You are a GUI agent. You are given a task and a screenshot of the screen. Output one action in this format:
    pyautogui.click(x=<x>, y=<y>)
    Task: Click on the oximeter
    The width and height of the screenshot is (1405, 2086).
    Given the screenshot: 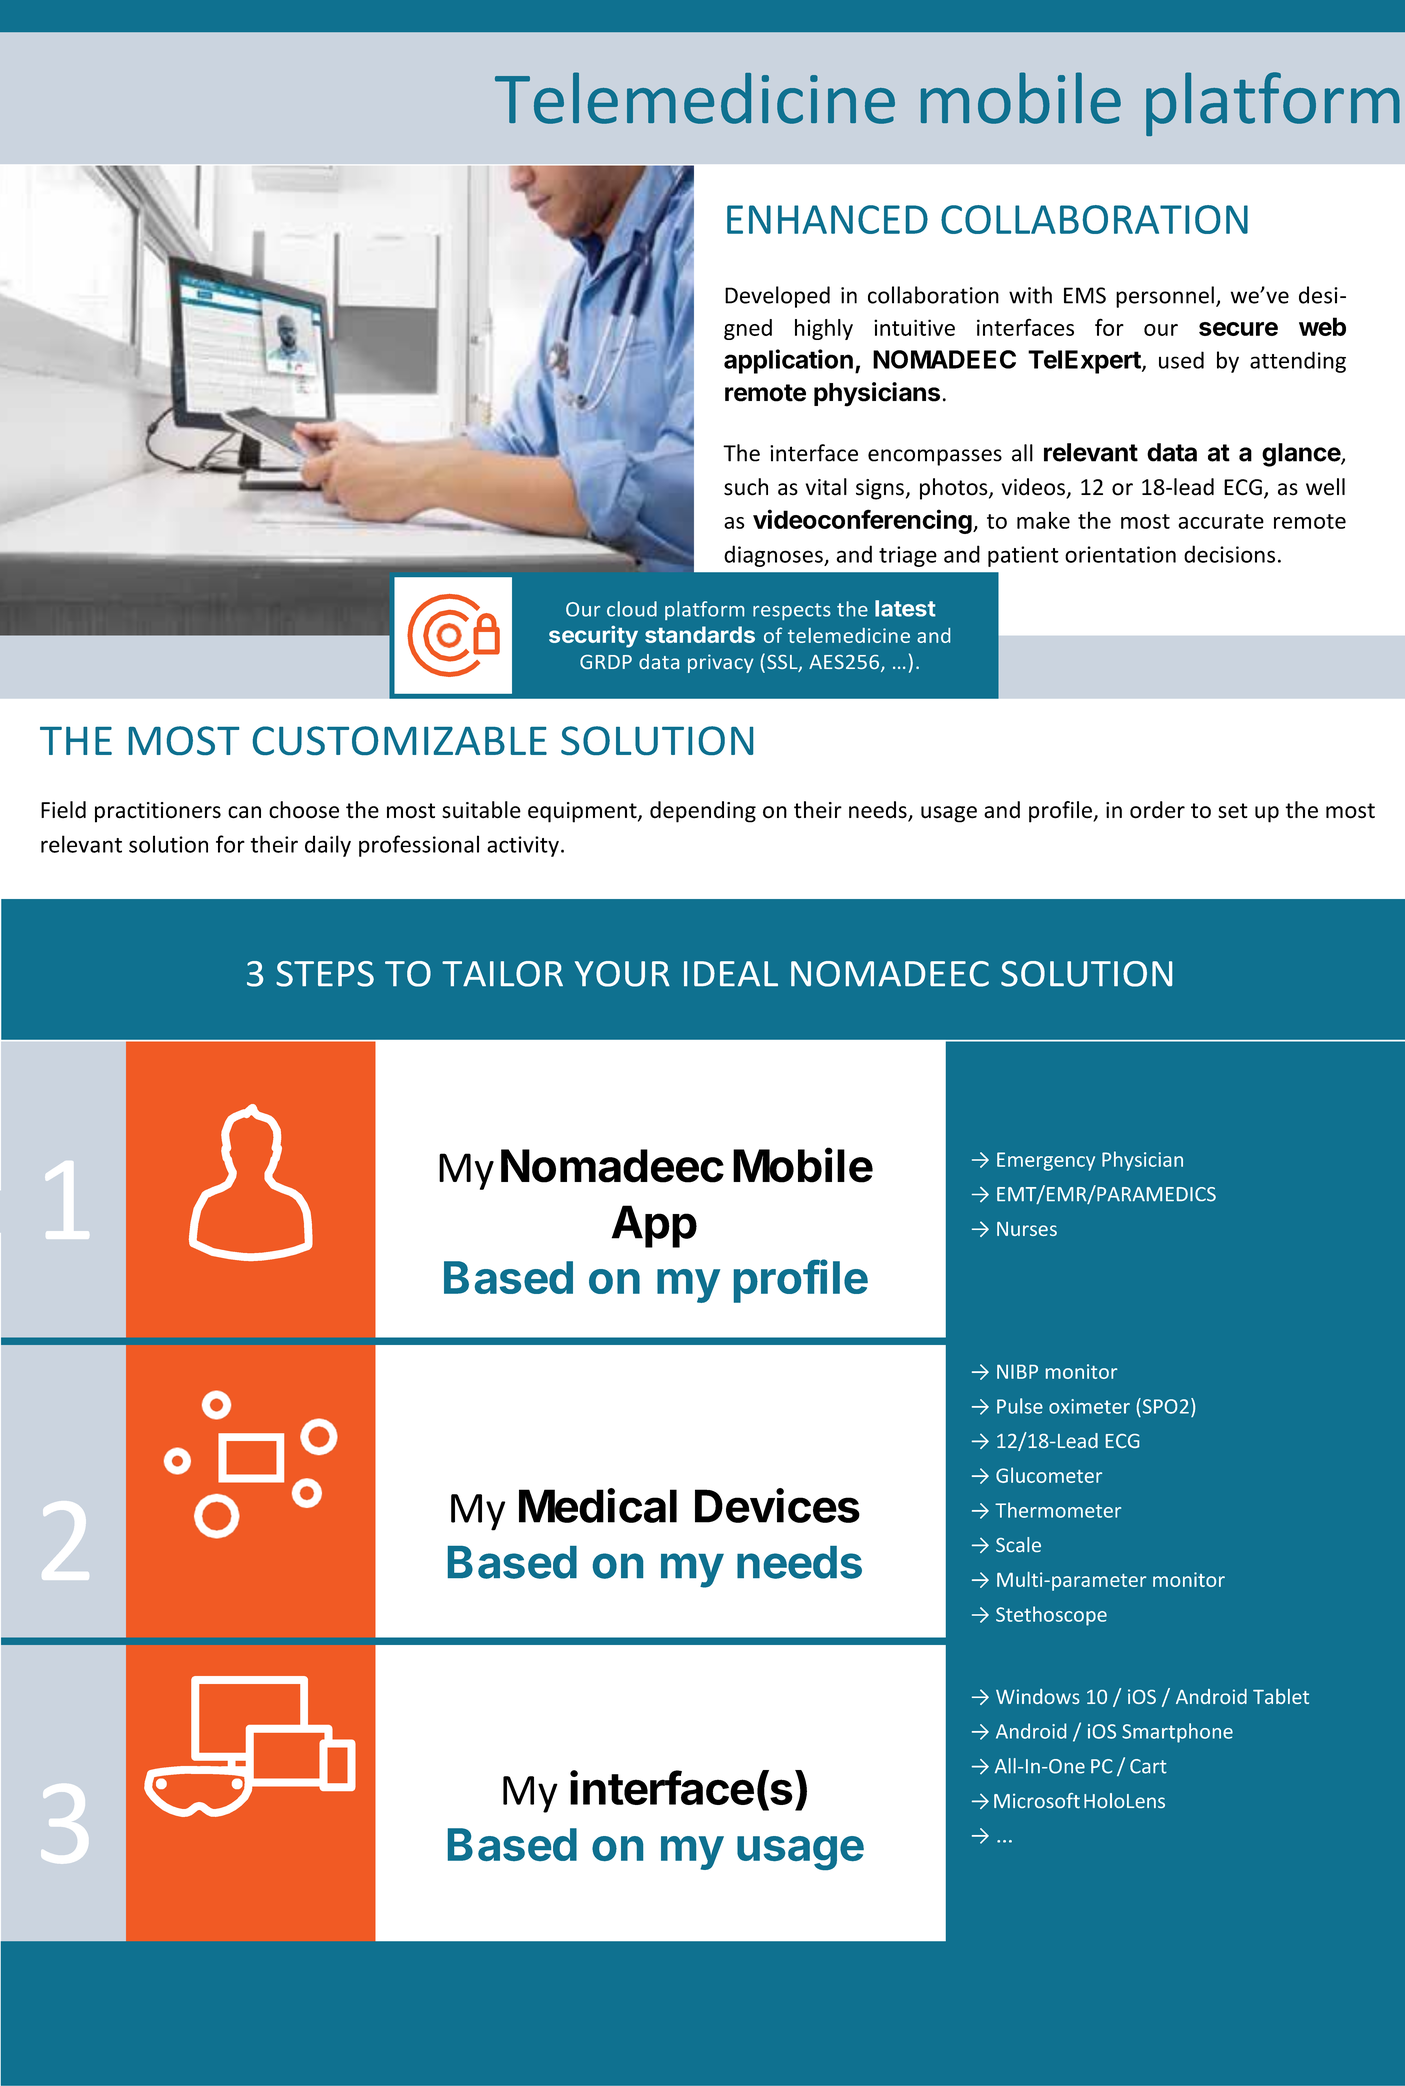 What is the action you would take?
    pyautogui.click(x=1089, y=1406)
